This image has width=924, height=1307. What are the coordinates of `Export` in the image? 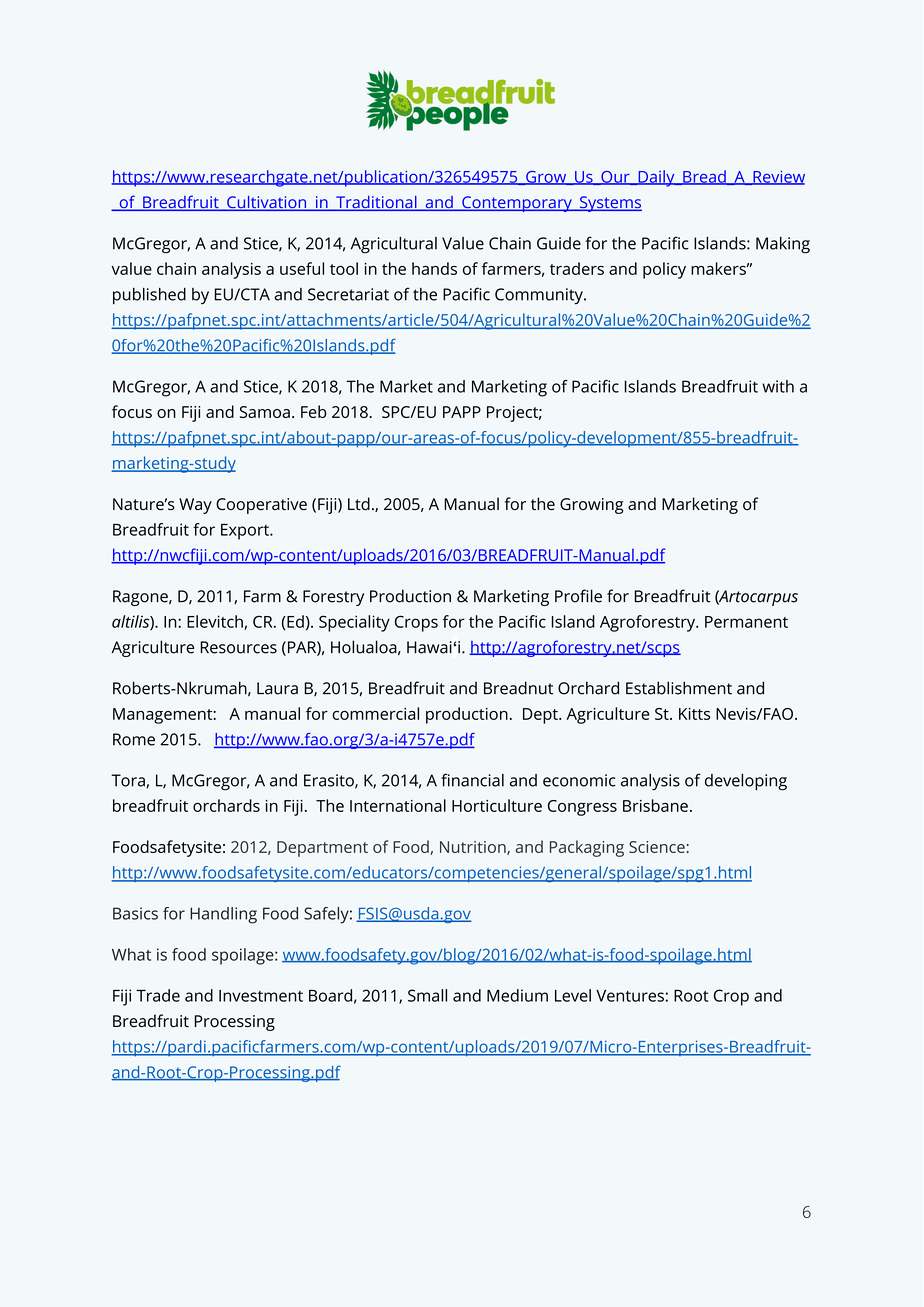 It's located at (246, 532).
